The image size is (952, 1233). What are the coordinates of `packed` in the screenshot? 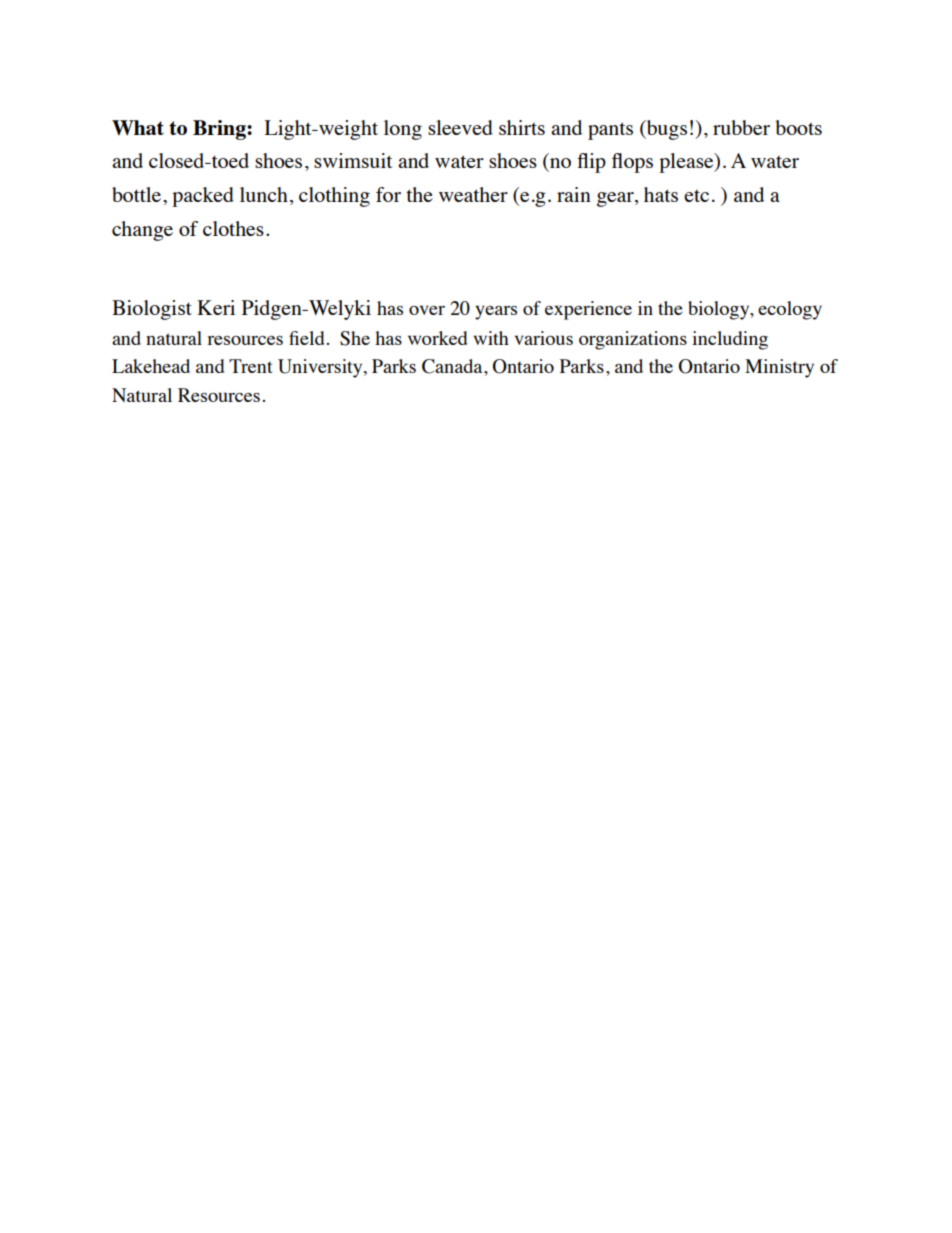 It's located at (203, 197).
